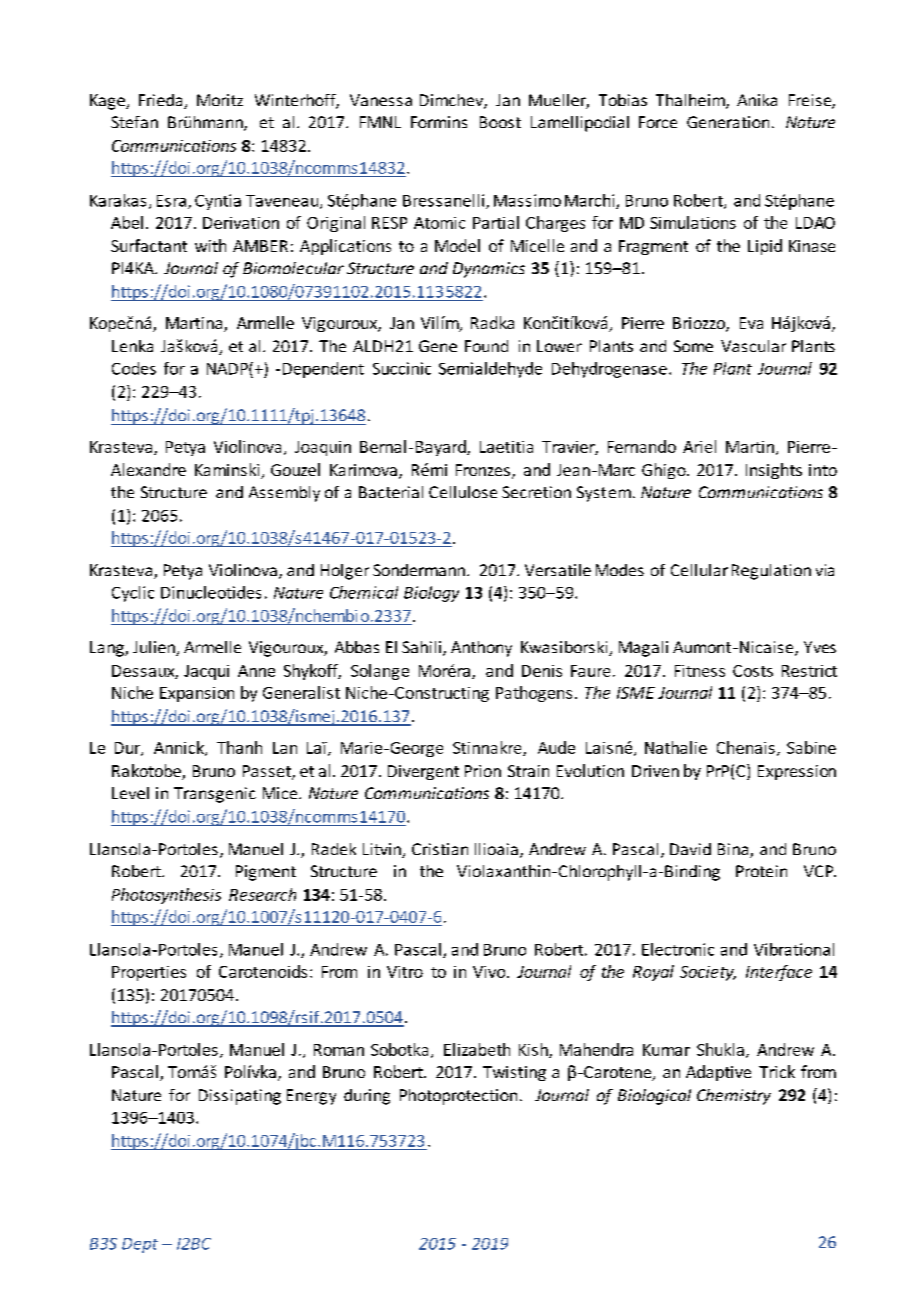 The width and height of the image is (924, 1309). Describe the element at coordinates (134, 368) in the image. I see `Codes` at that location.
